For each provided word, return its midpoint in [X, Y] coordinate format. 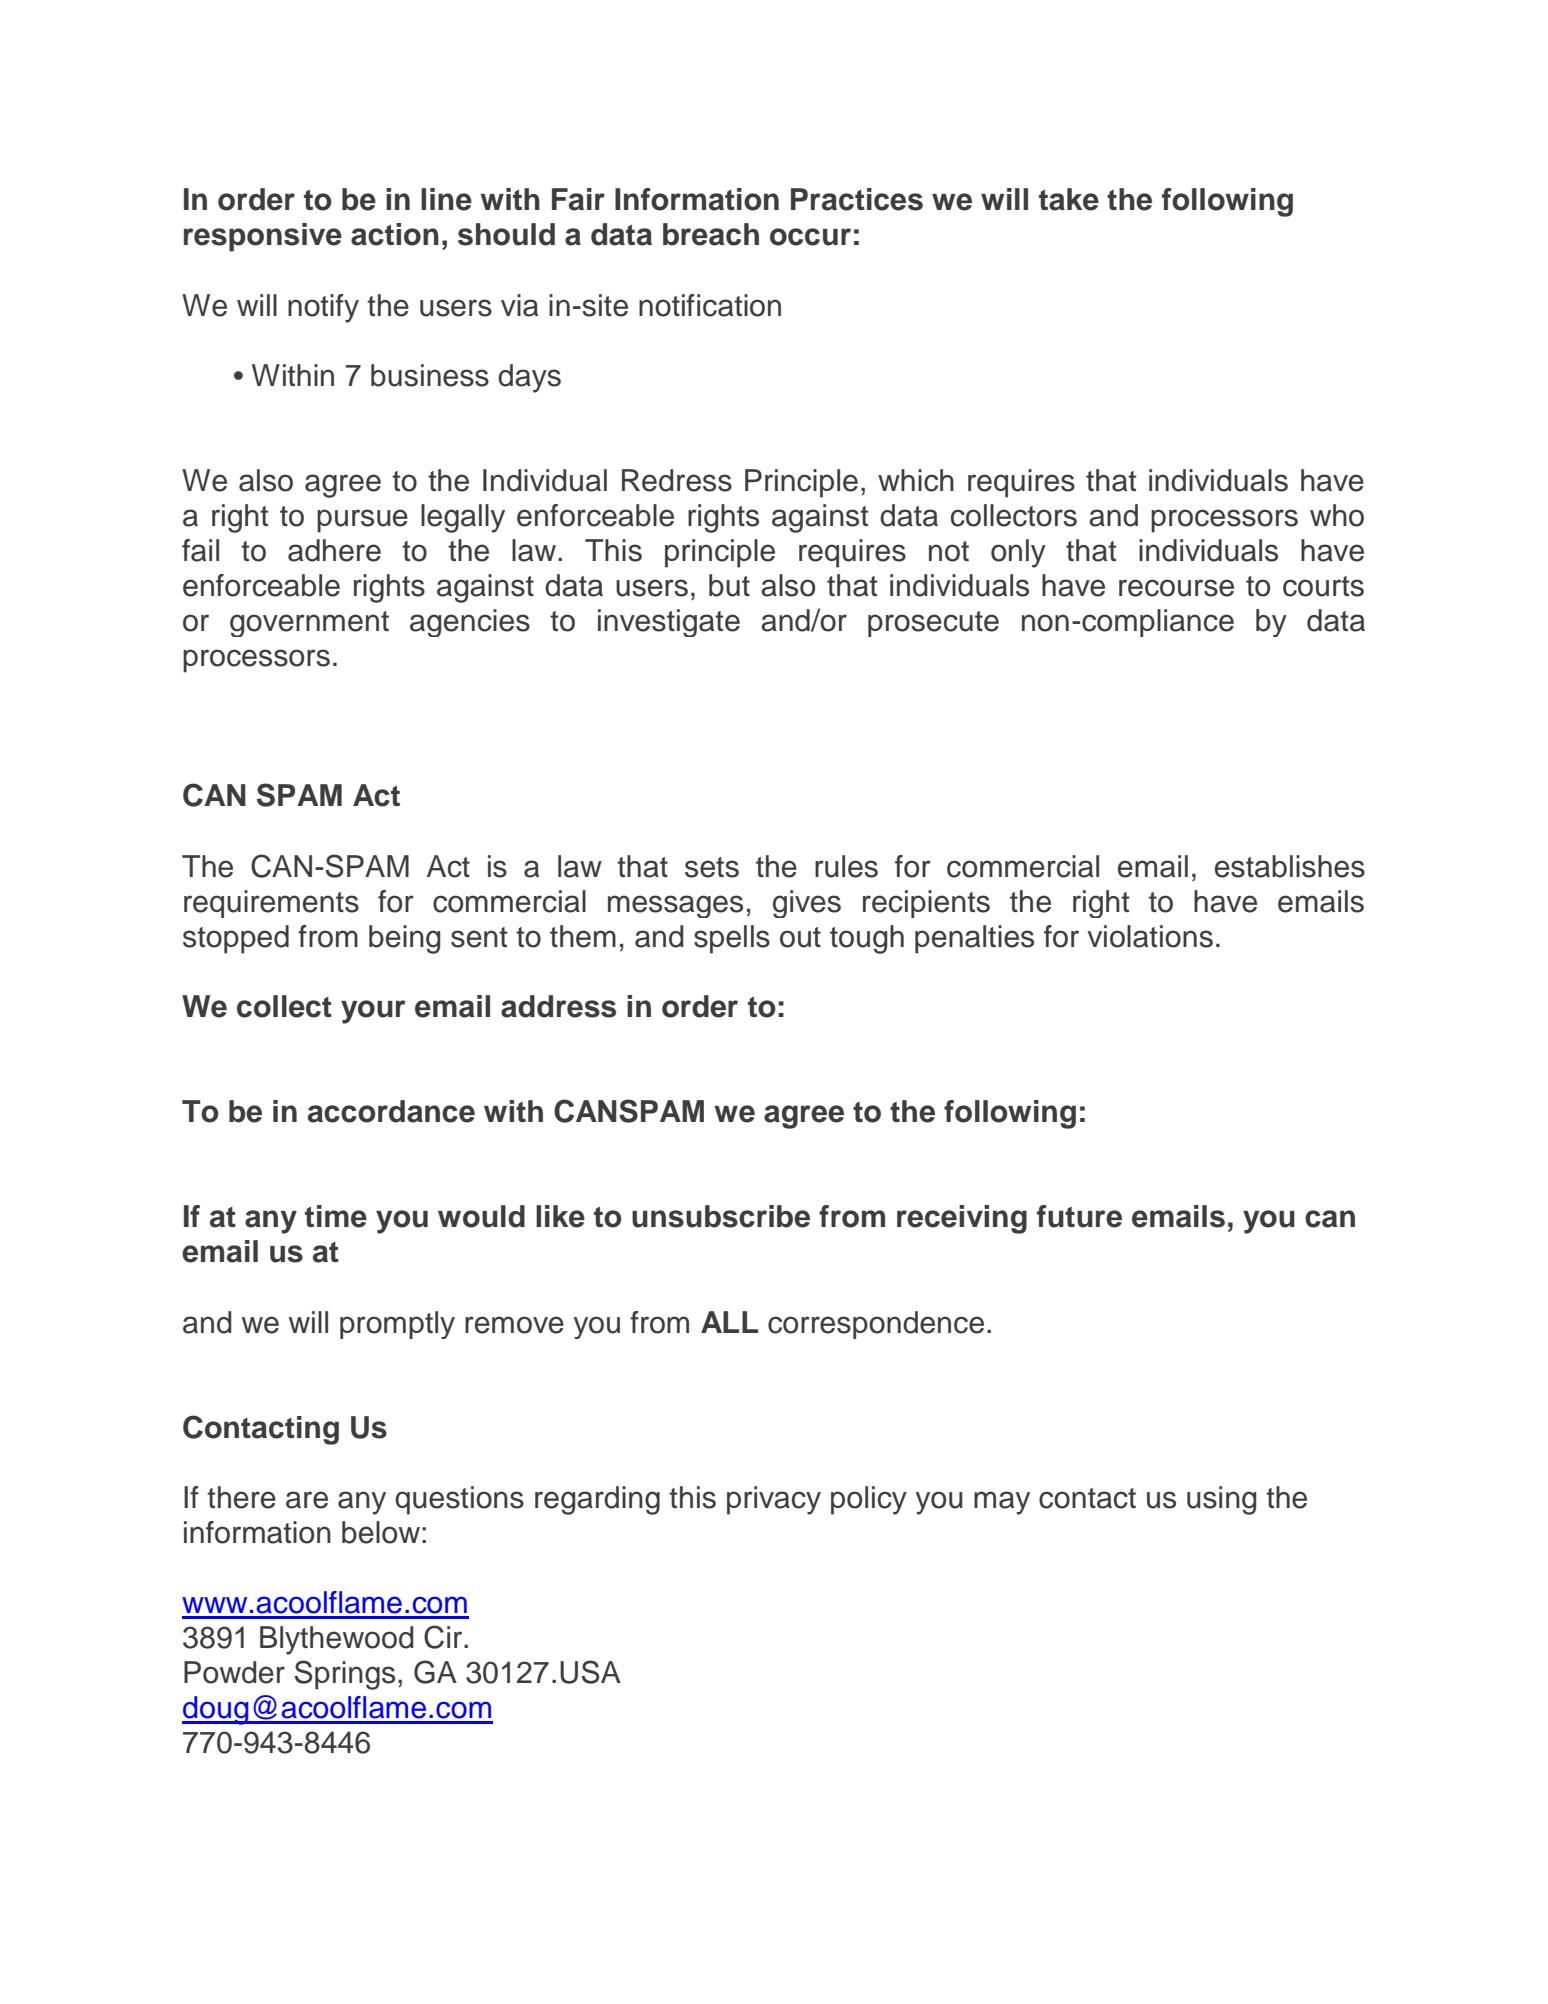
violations [1150, 936]
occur [810, 237]
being [404, 939]
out [800, 937]
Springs [345, 1675]
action [395, 234]
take [1069, 199]
